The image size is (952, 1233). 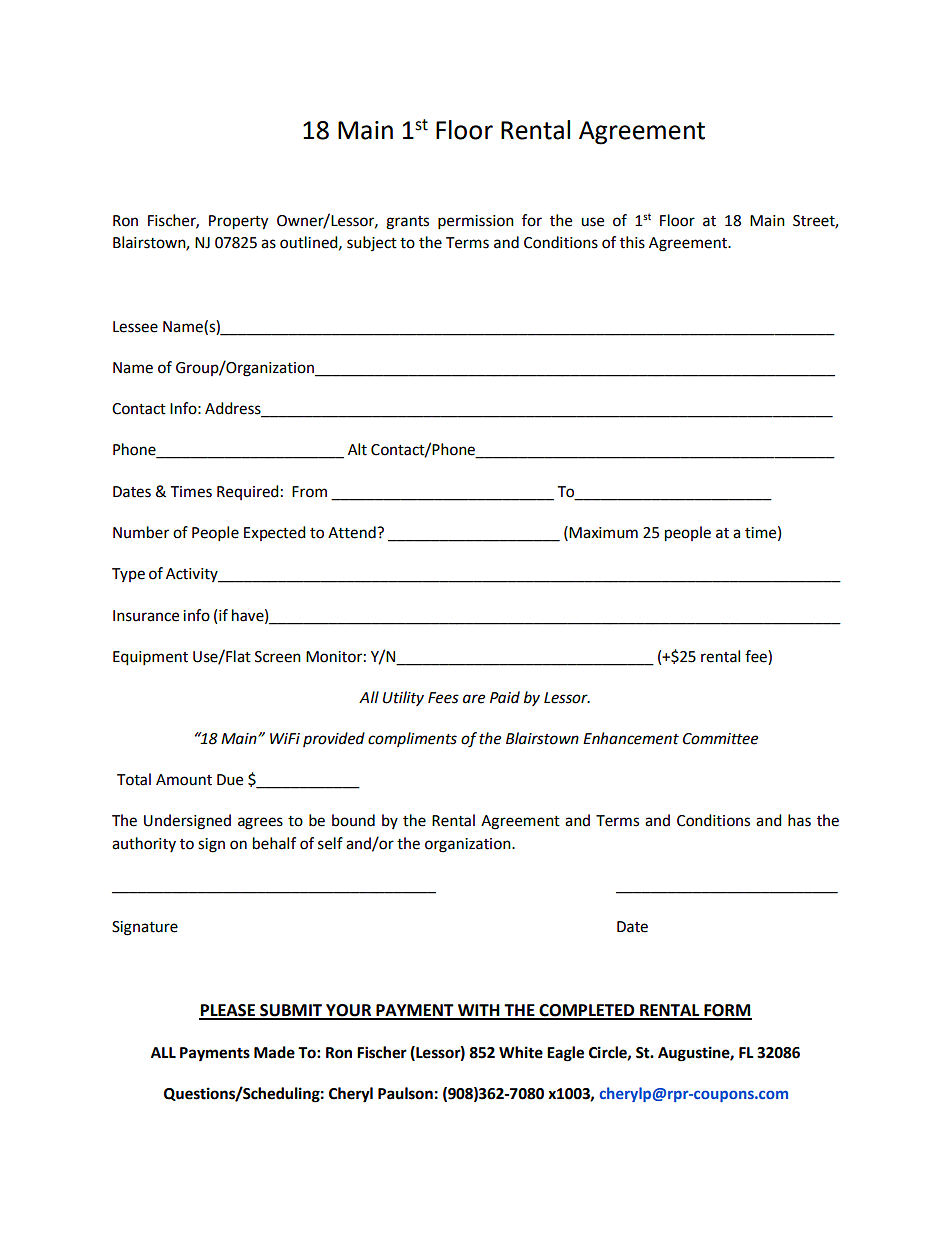 What do you see at coordinates (631, 738) in the document?
I see `Enhancement` at bounding box center [631, 738].
